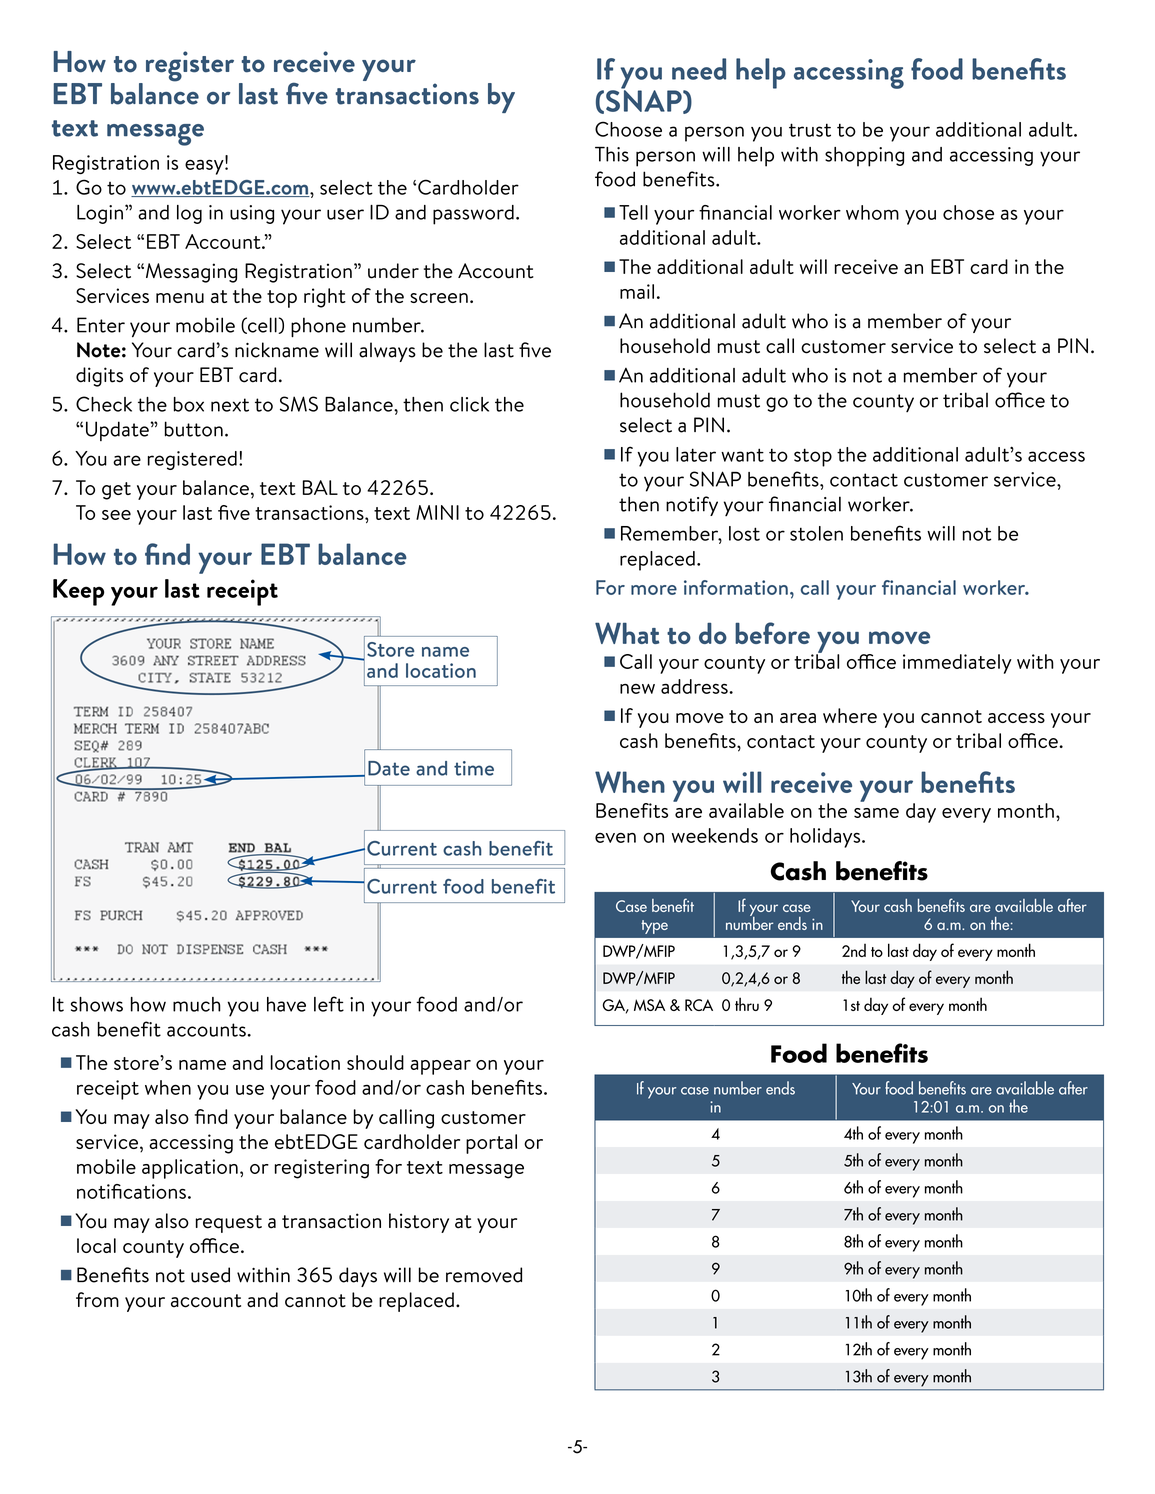 The image size is (1155, 1494). I want to click on where, so click(850, 715).
